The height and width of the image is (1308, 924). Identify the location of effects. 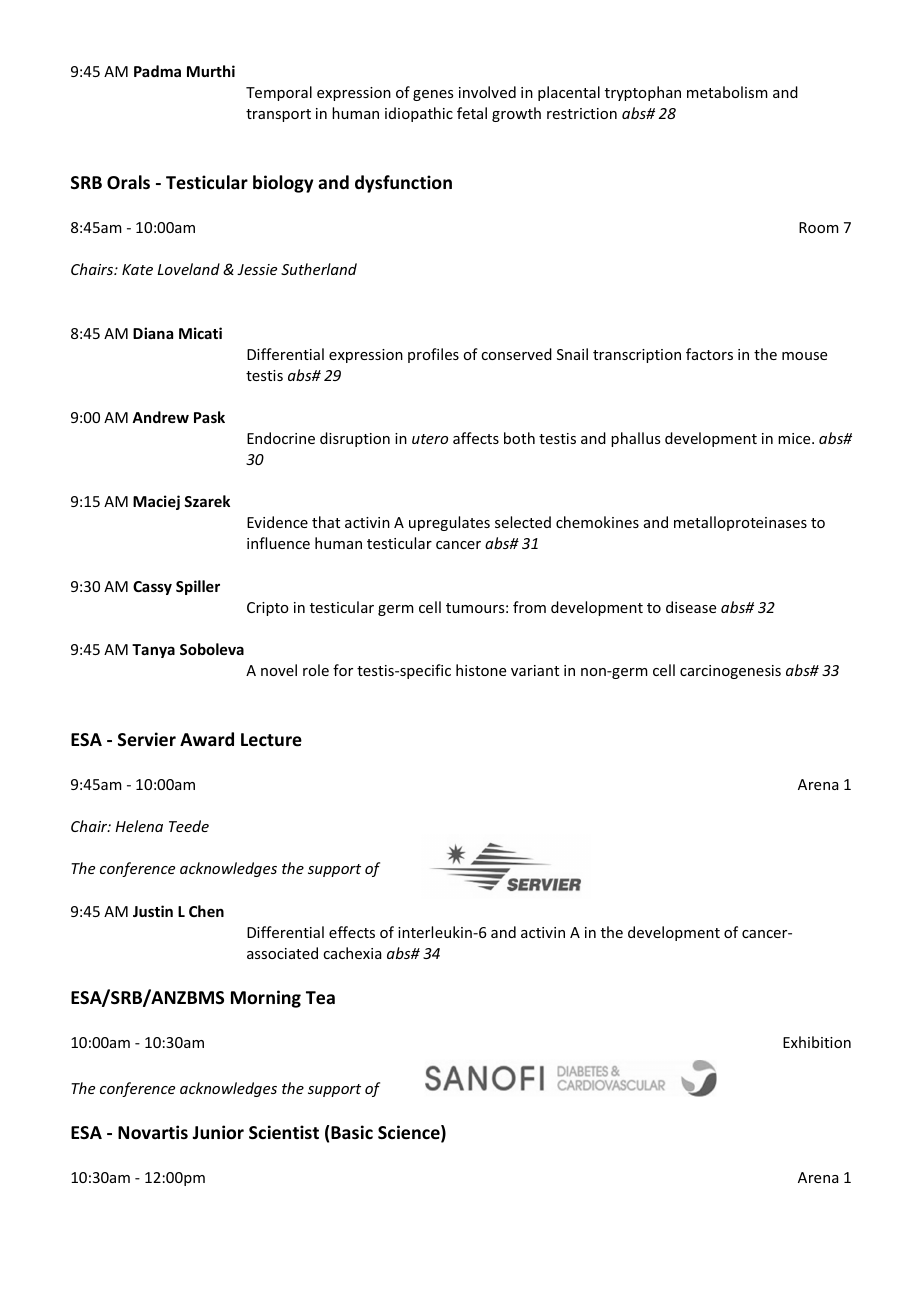
(352, 932).
